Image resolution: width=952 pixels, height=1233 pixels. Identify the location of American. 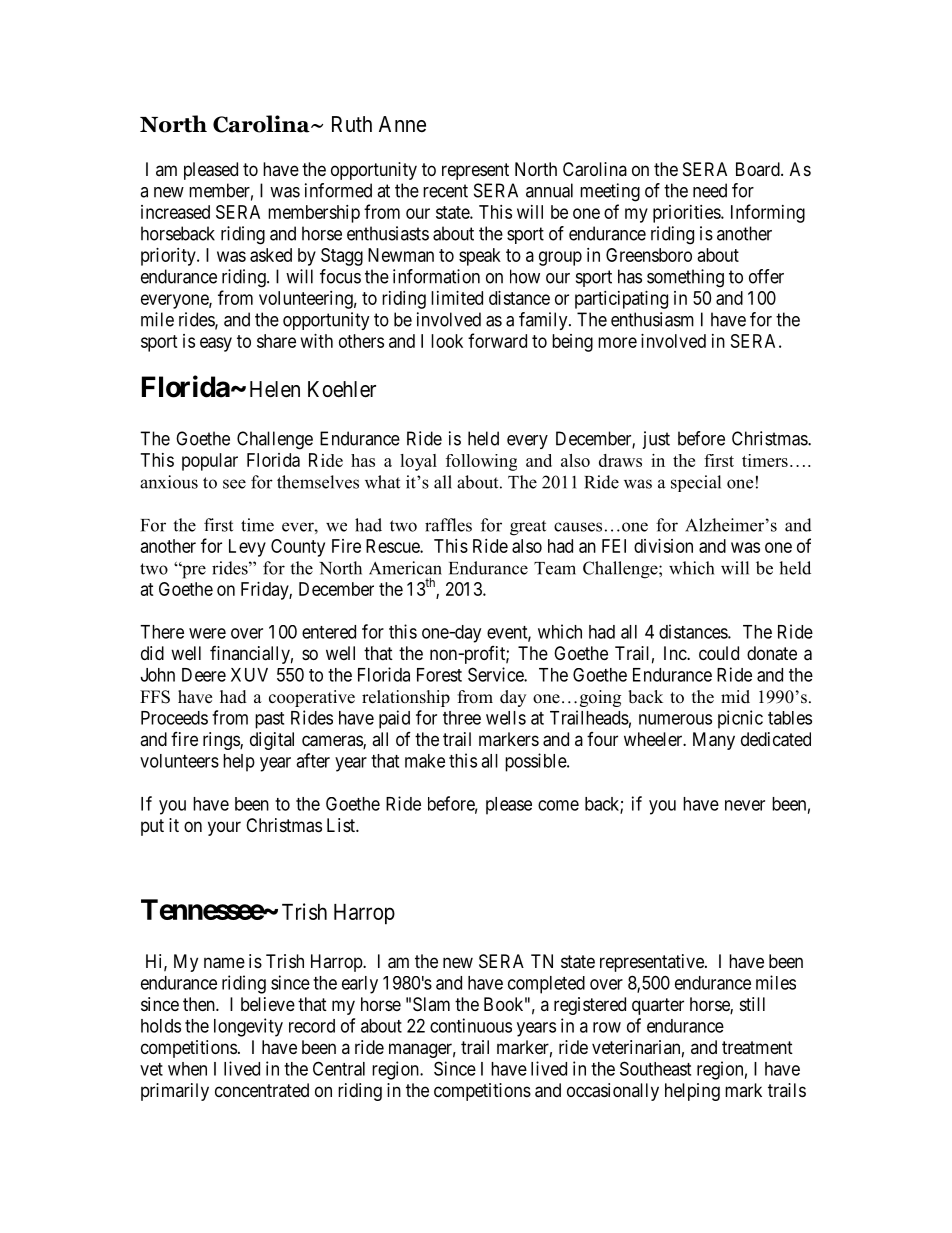
(405, 568).
